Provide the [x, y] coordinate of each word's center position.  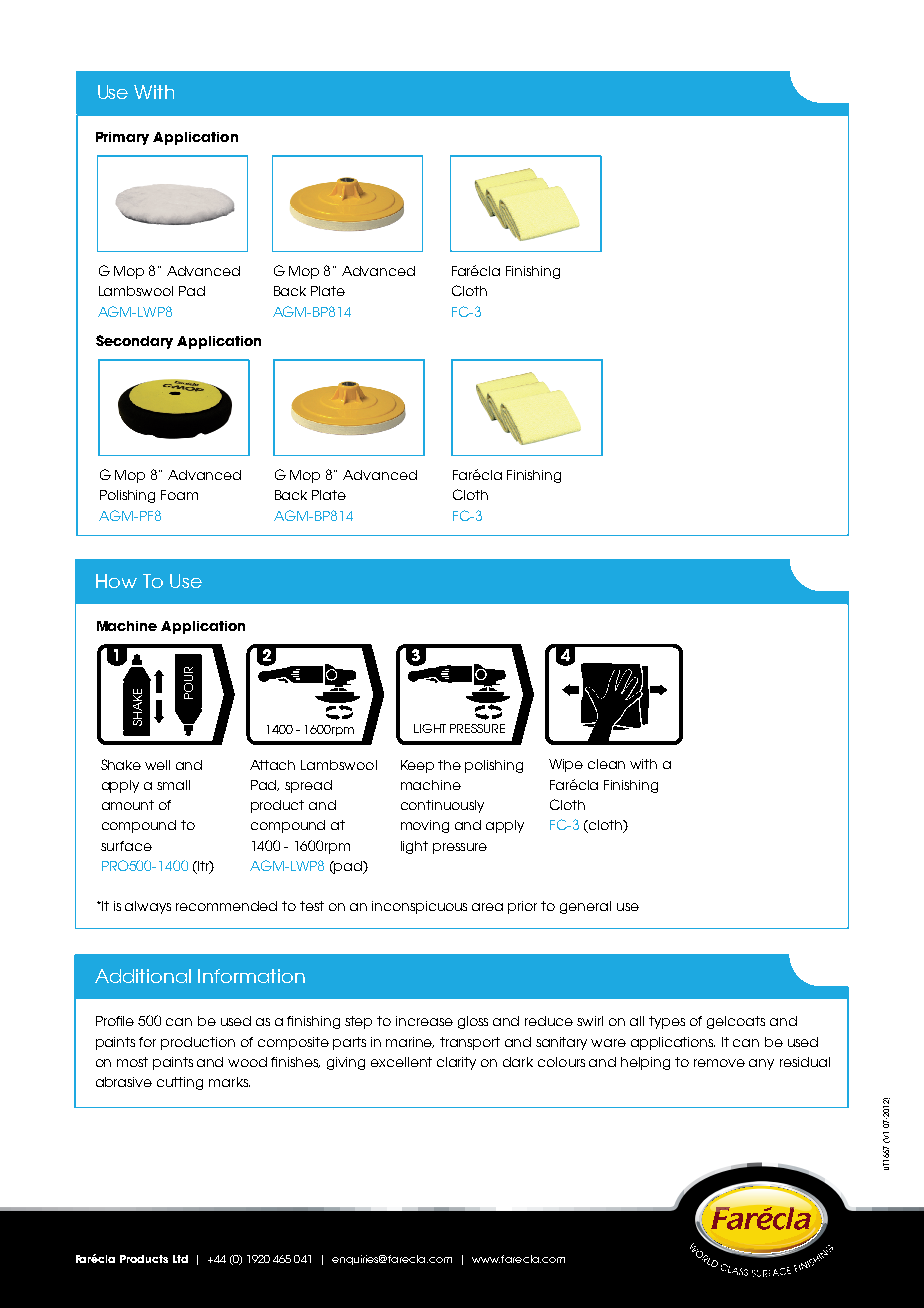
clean [606, 764]
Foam [179, 495]
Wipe [566, 765]
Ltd [180, 1259]
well [157, 765]
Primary [122, 138]
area [487, 907]
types [667, 1022]
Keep [417, 766]
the [449, 765]
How [116, 581]
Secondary [134, 342]
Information [251, 976]
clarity [456, 1063]
